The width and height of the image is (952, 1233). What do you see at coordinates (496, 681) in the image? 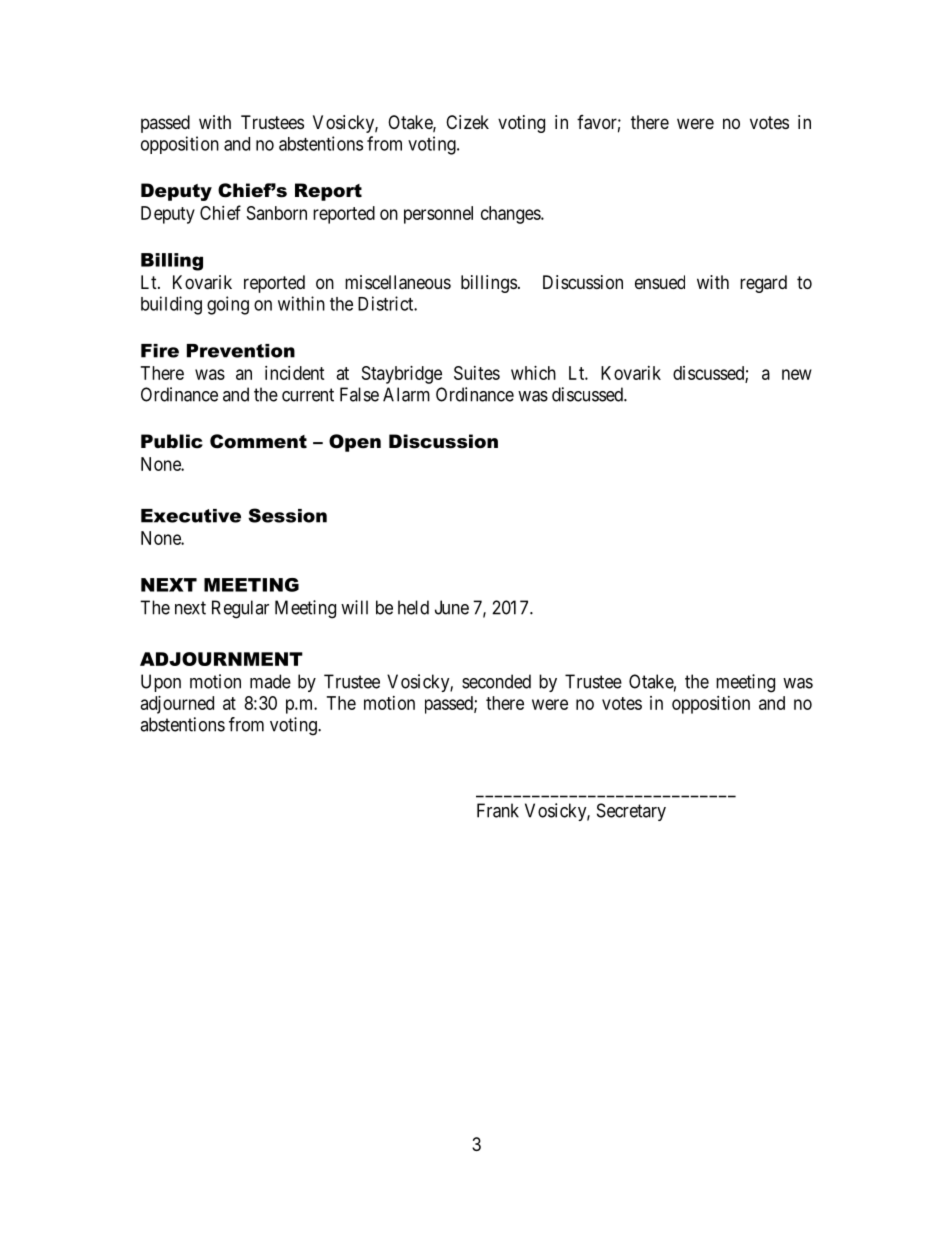
I see `seconded` at bounding box center [496, 681].
